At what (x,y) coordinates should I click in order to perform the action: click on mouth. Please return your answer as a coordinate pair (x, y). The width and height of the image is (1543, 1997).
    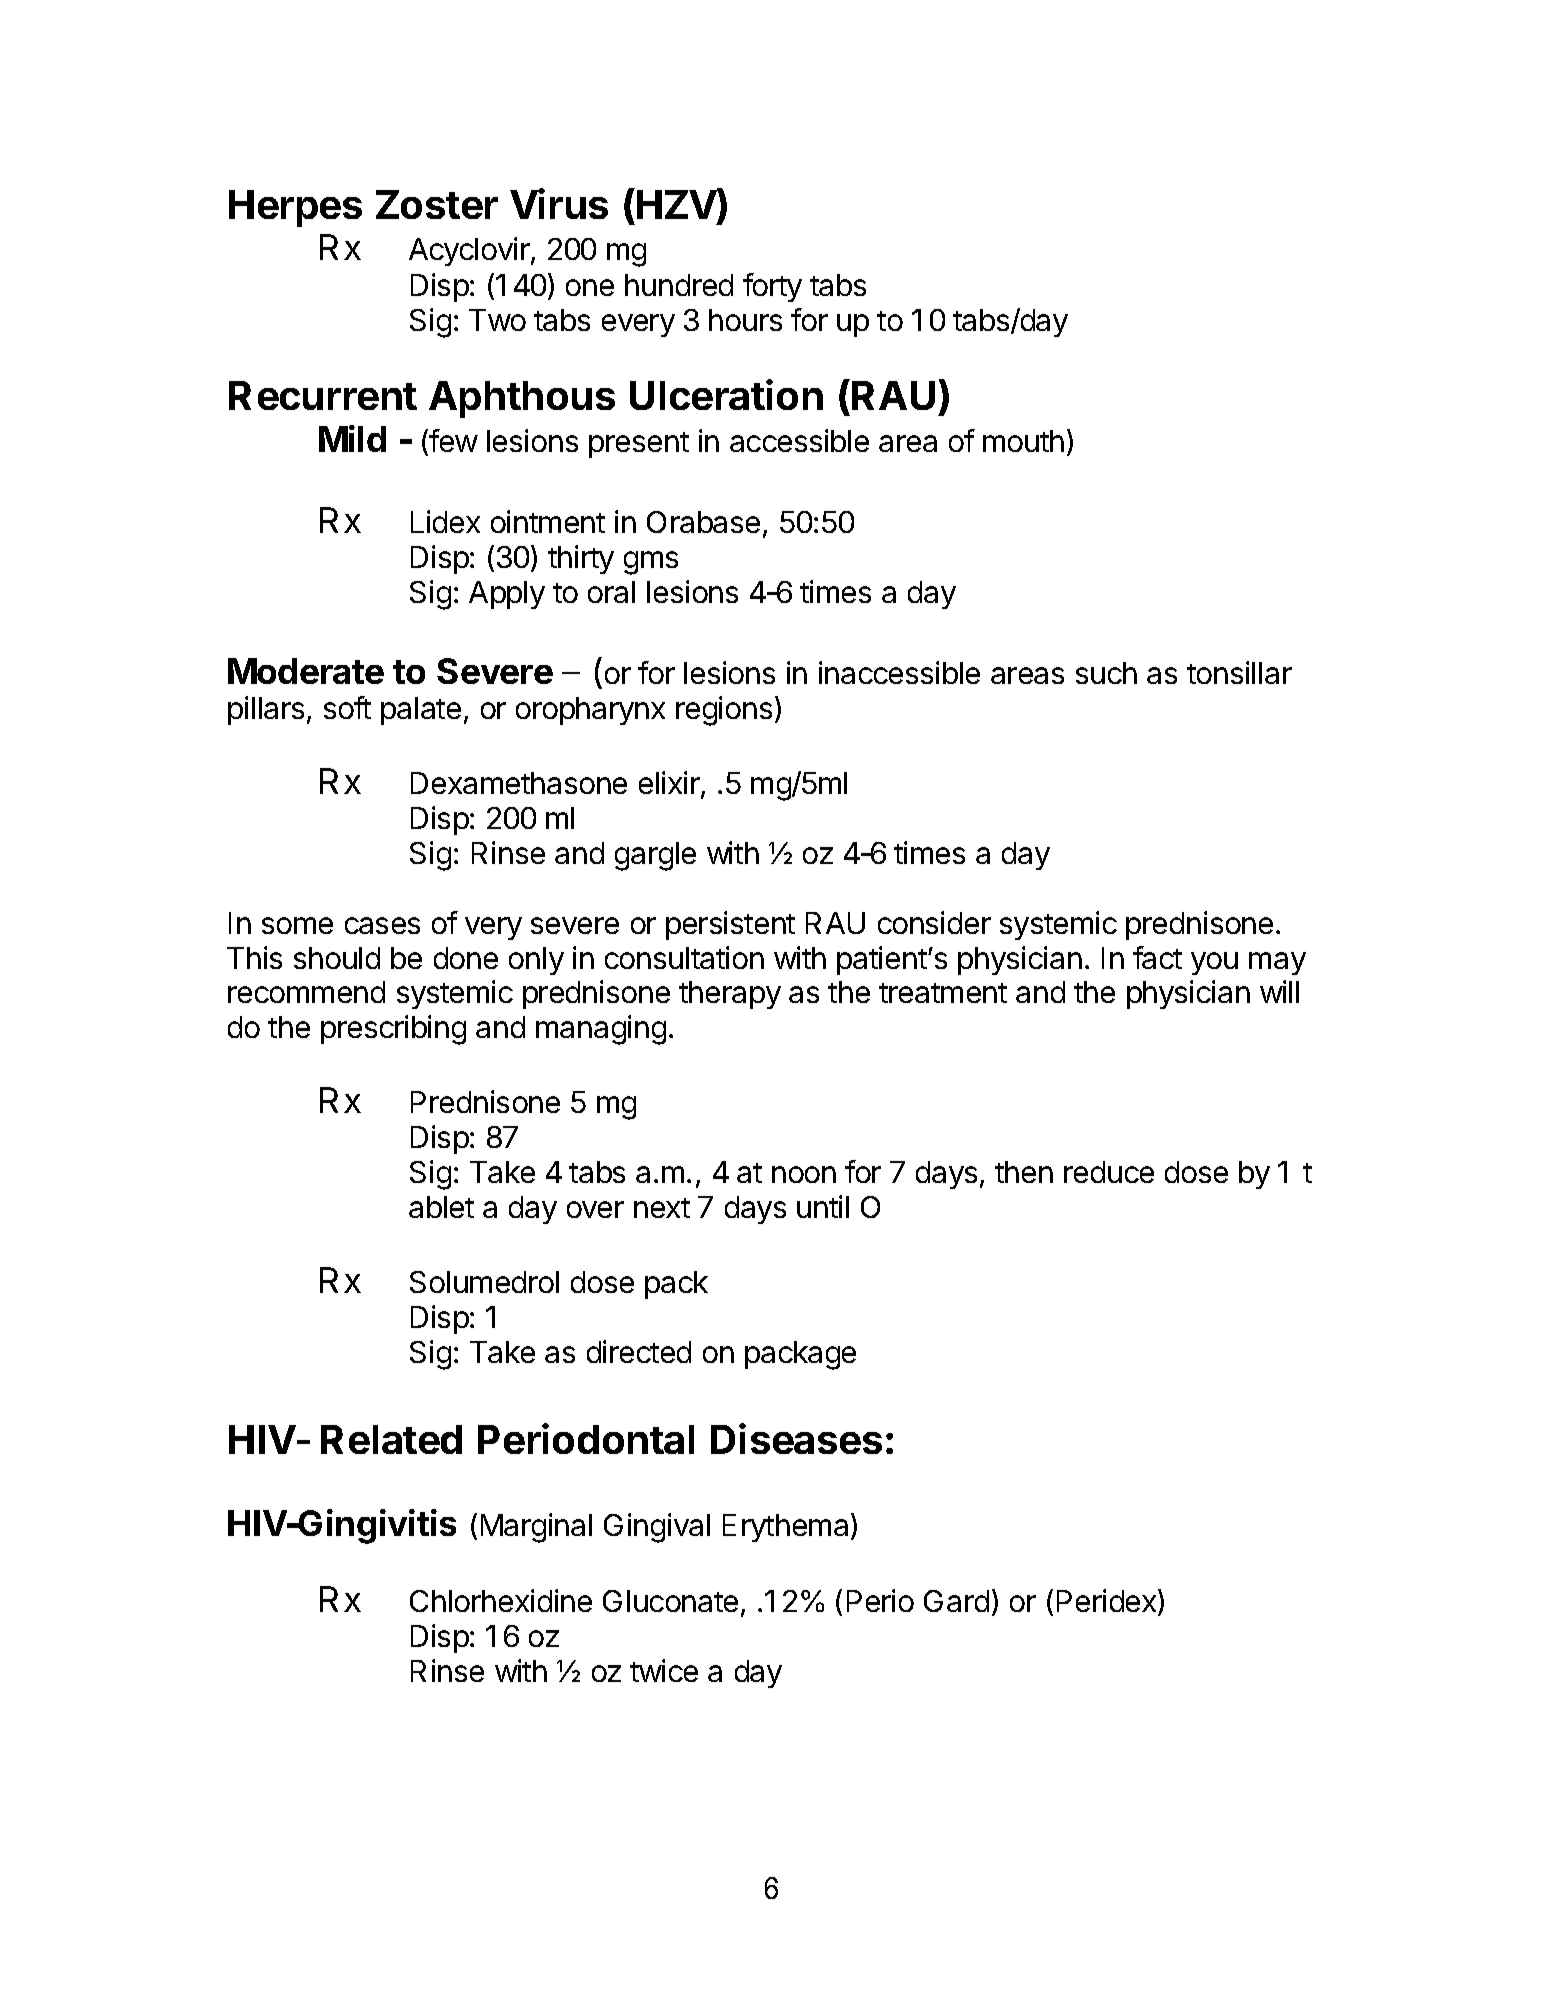
    Looking at the image, I should click on (1023, 441).
